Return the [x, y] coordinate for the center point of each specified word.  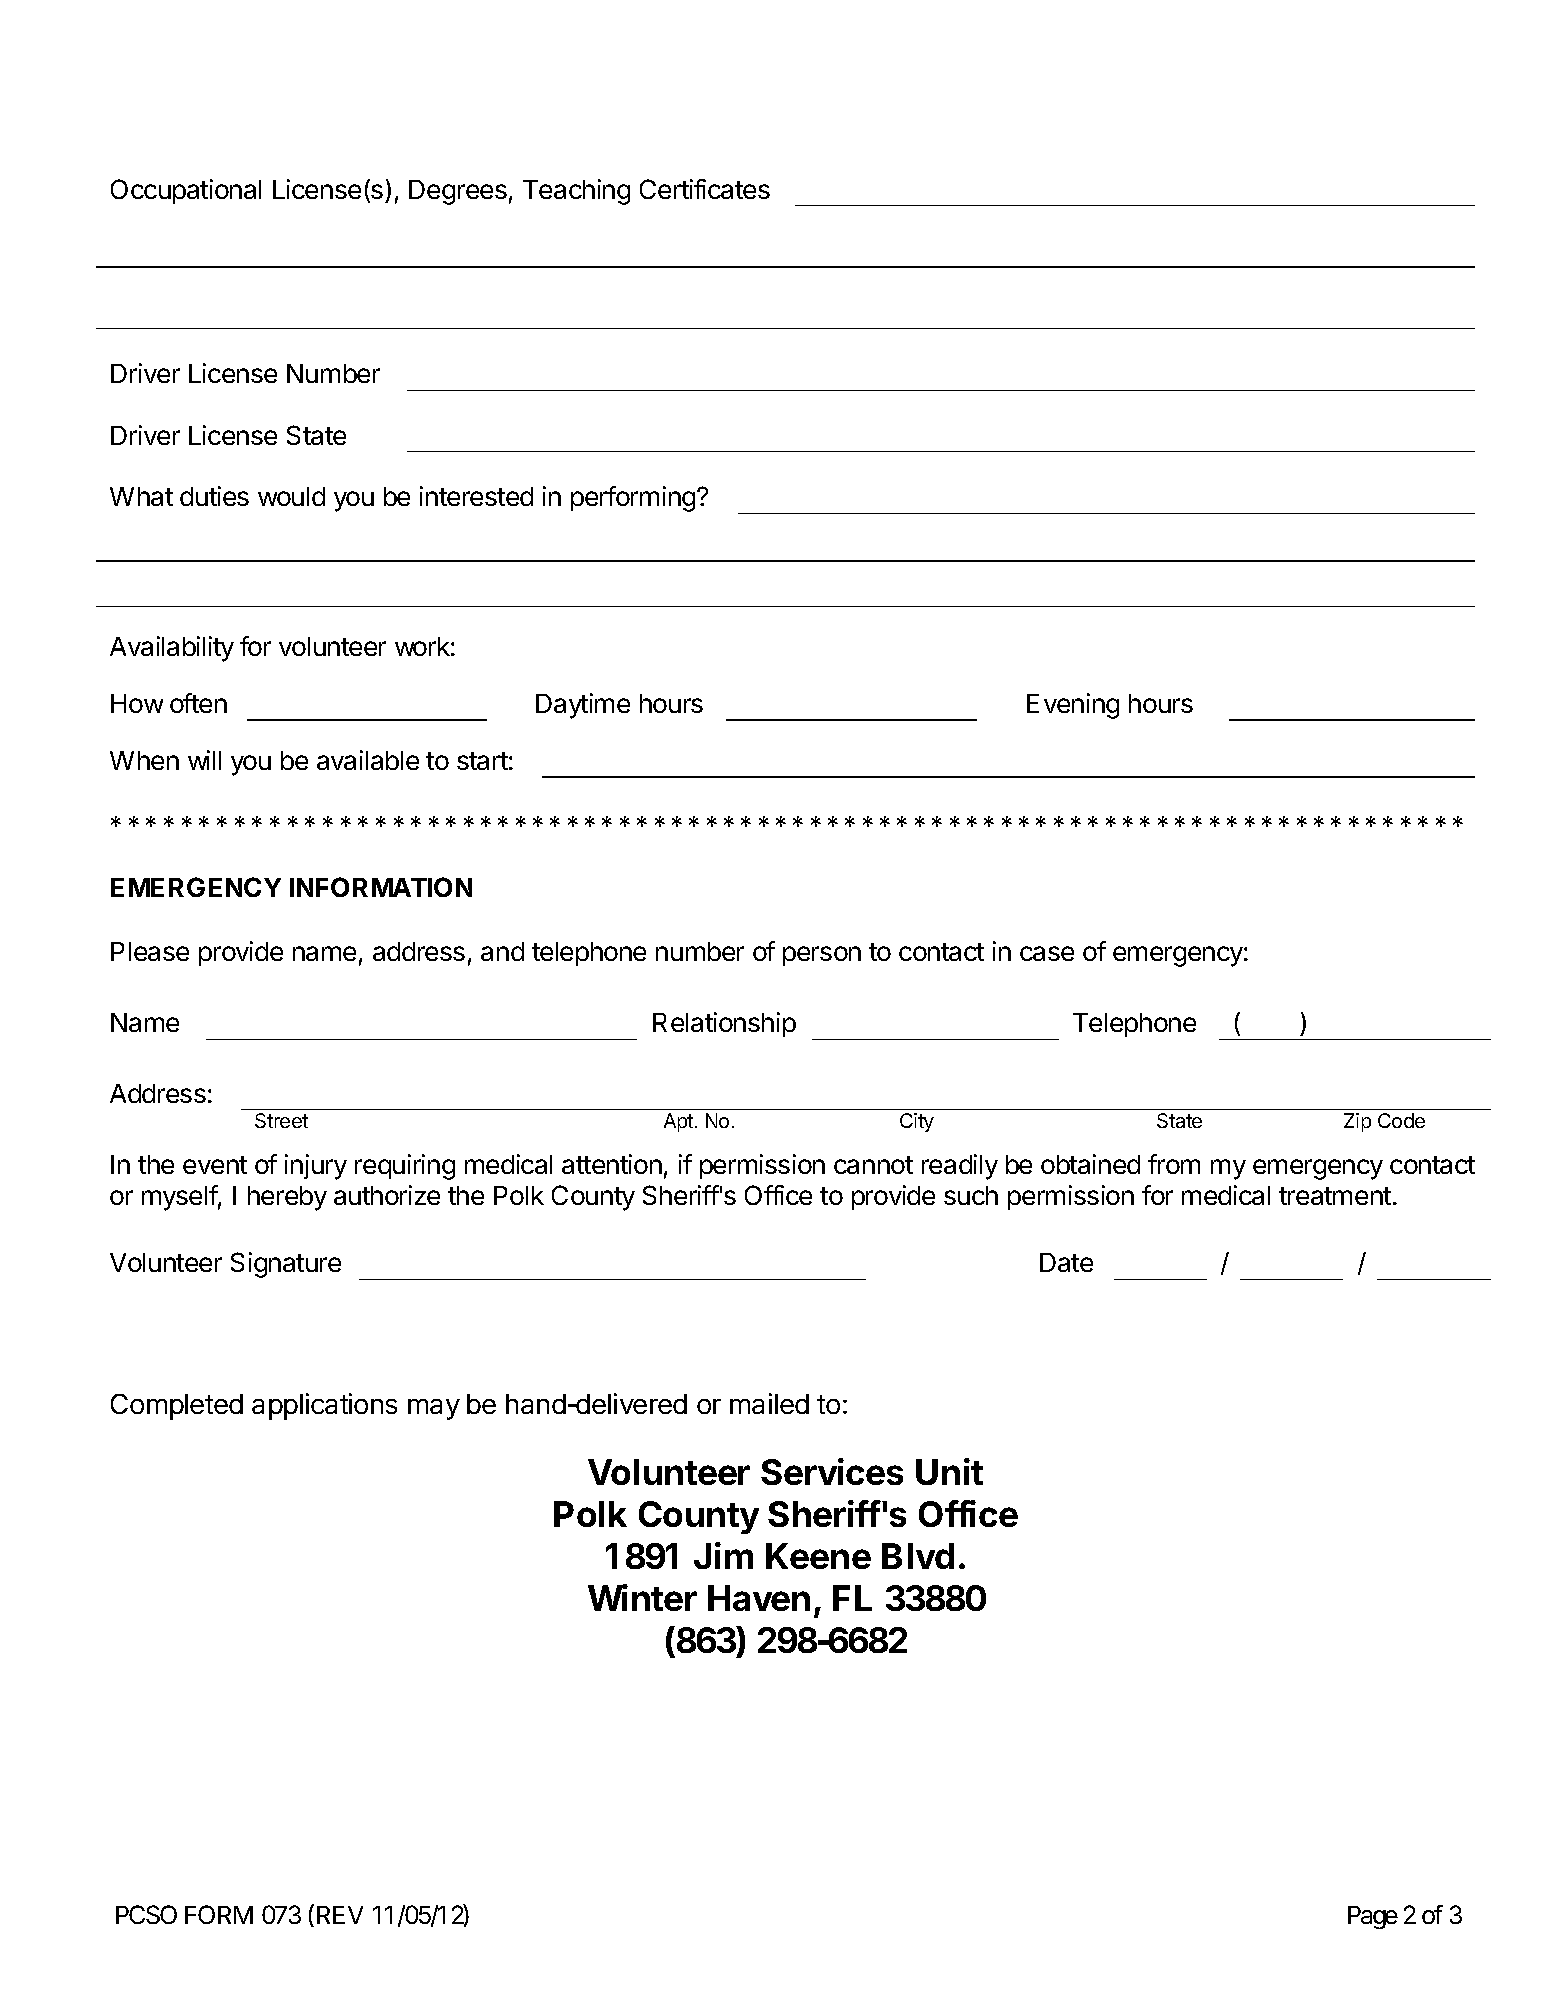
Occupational [186, 191]
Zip [1357, 1122]
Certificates [705, 189]
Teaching [576, 192]
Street [281, 1120]
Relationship [724, 1024]
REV [338, 1916]
